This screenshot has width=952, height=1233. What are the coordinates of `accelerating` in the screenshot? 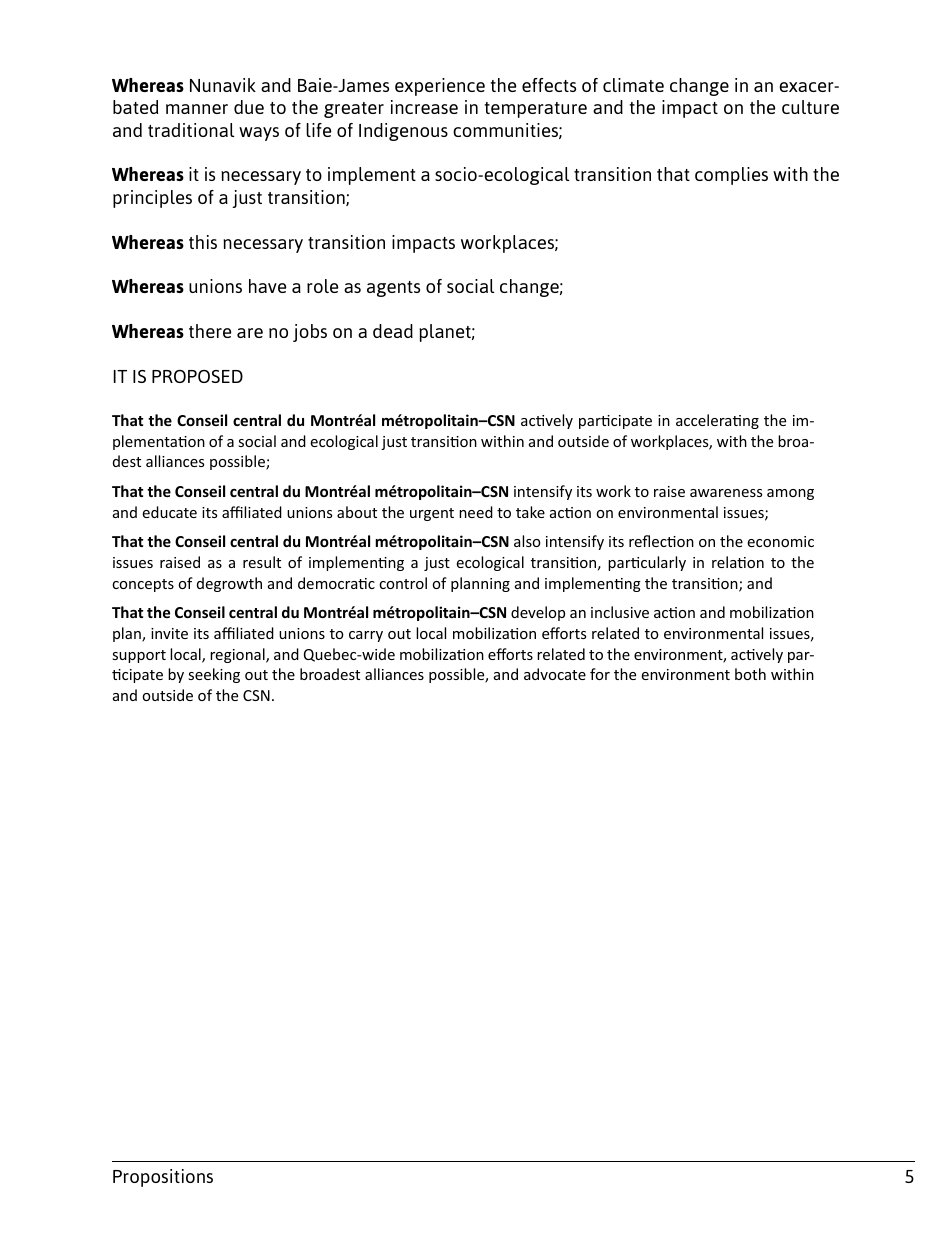 It's located at (717, 421).
